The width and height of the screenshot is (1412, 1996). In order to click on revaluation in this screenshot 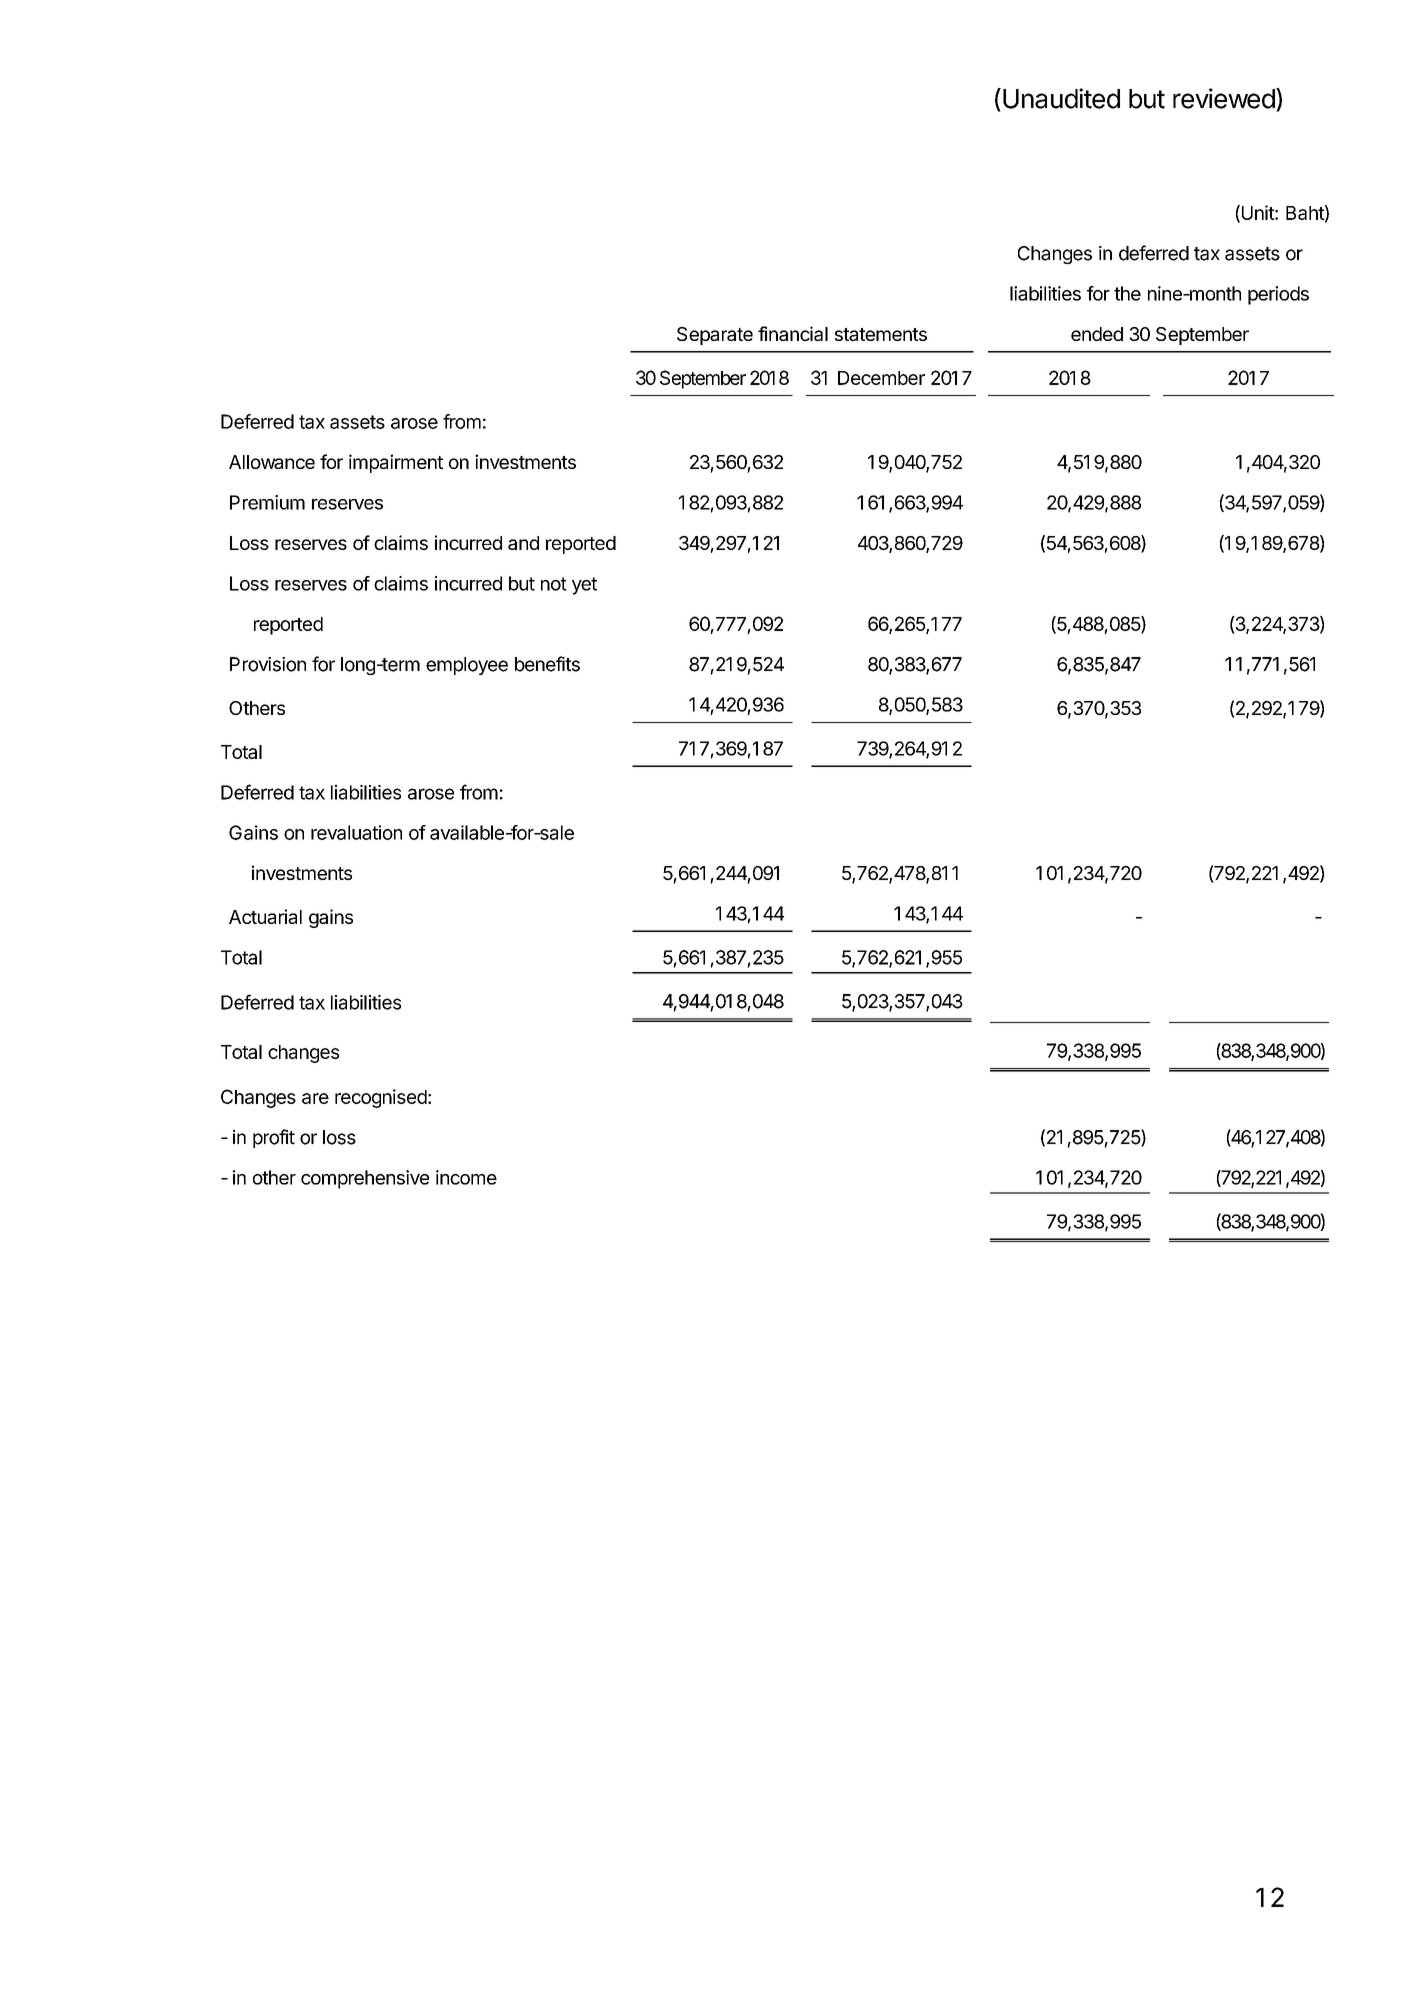, I will do `click(356, 832)`.
